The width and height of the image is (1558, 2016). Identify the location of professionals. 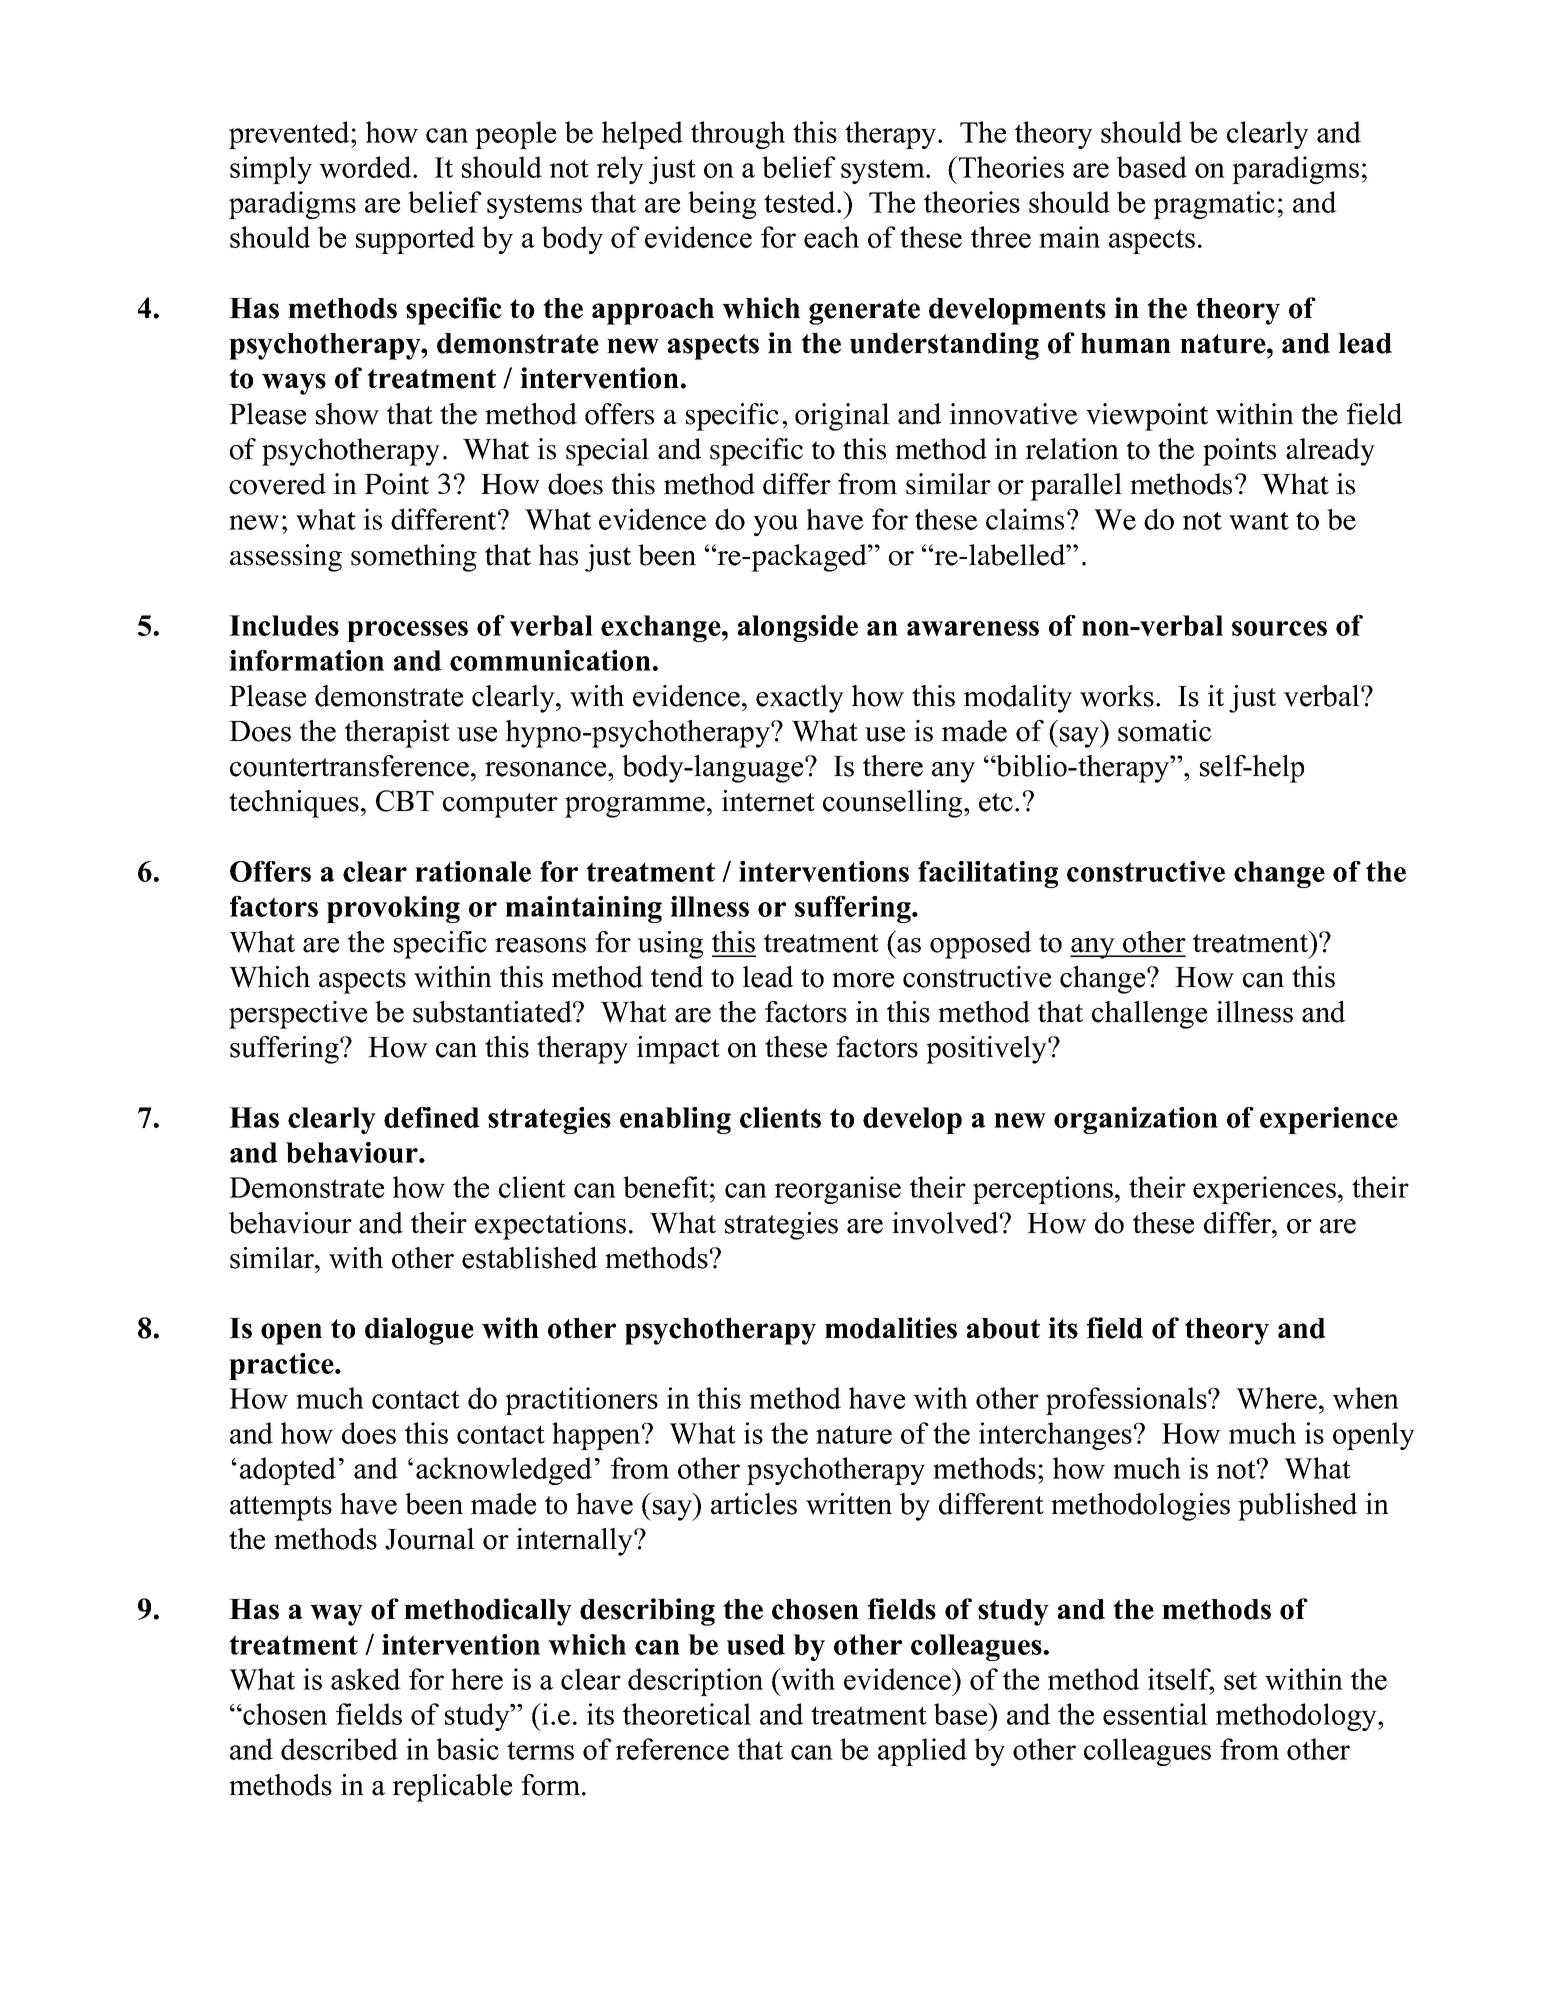
(1127, 1401).
